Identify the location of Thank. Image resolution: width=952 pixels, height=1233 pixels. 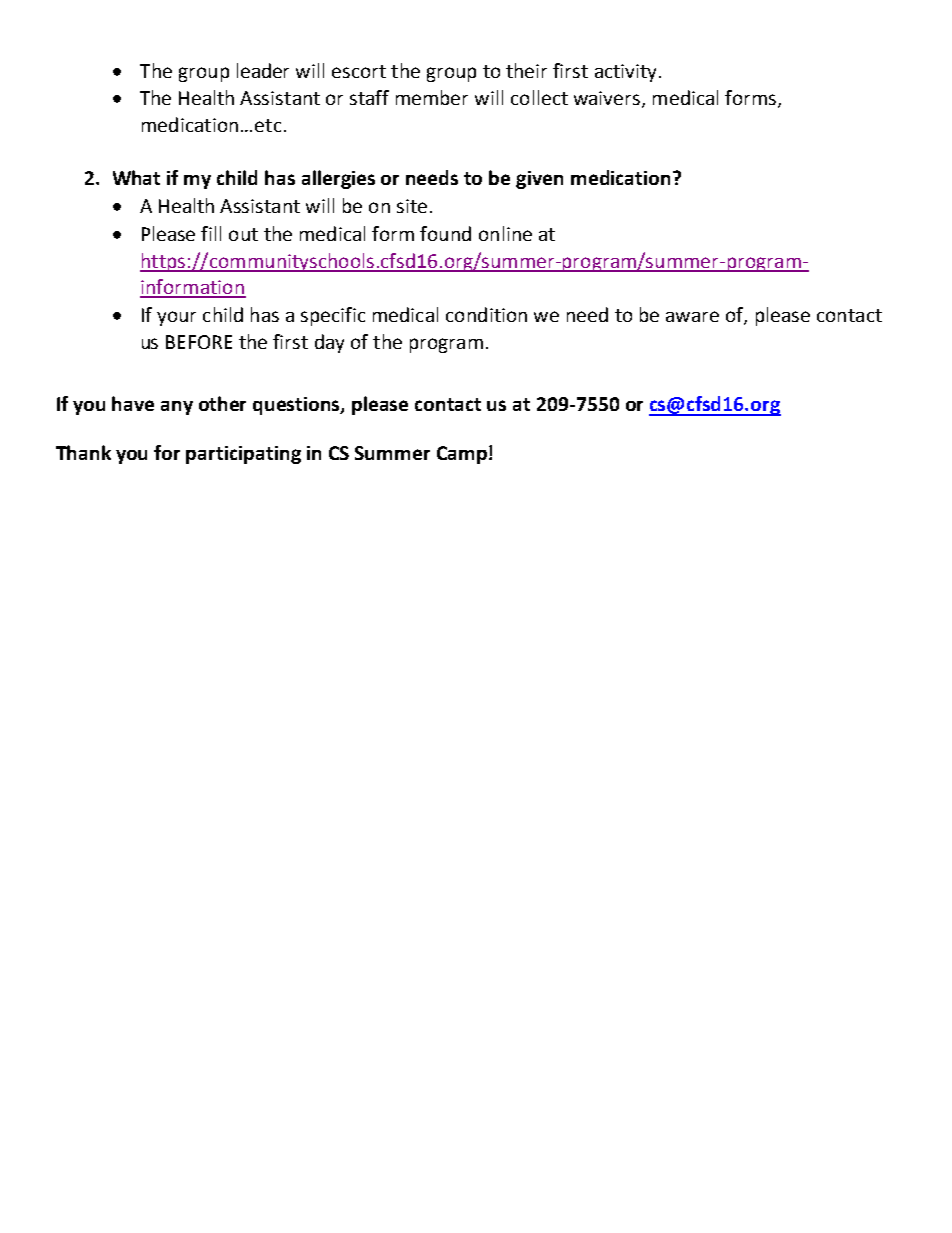
(83, 452).
